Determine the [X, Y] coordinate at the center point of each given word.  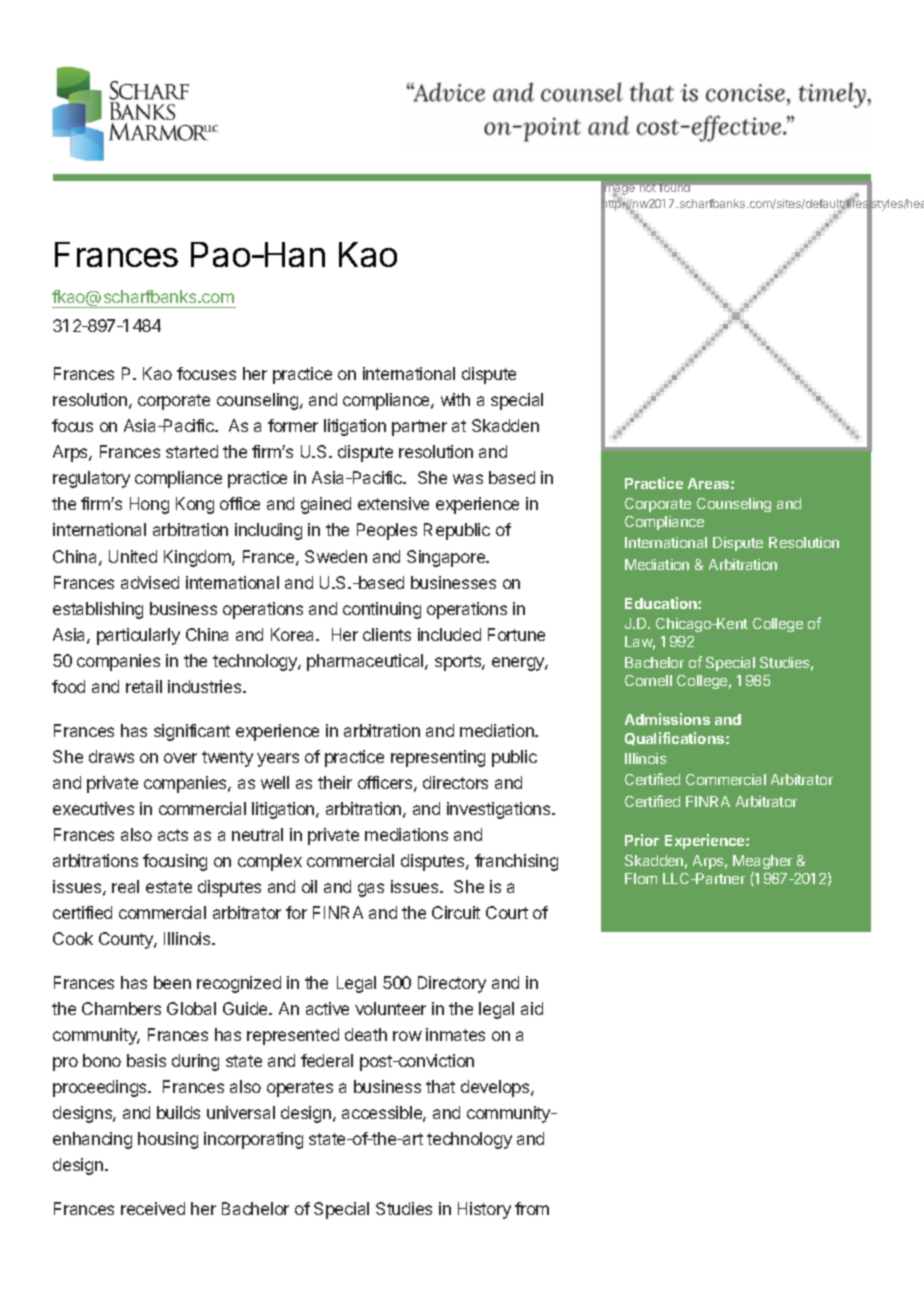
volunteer [390, 1008]
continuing [382, 610]
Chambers [121, 1008]
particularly [138, 636]
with [455, 399]
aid [532, 1008]
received [153, 1208]
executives [93, 808]
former [293, 425]
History [484, 1210]
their [335, 782]
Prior [642, 840]
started [192, 451]
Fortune [516, 634]
